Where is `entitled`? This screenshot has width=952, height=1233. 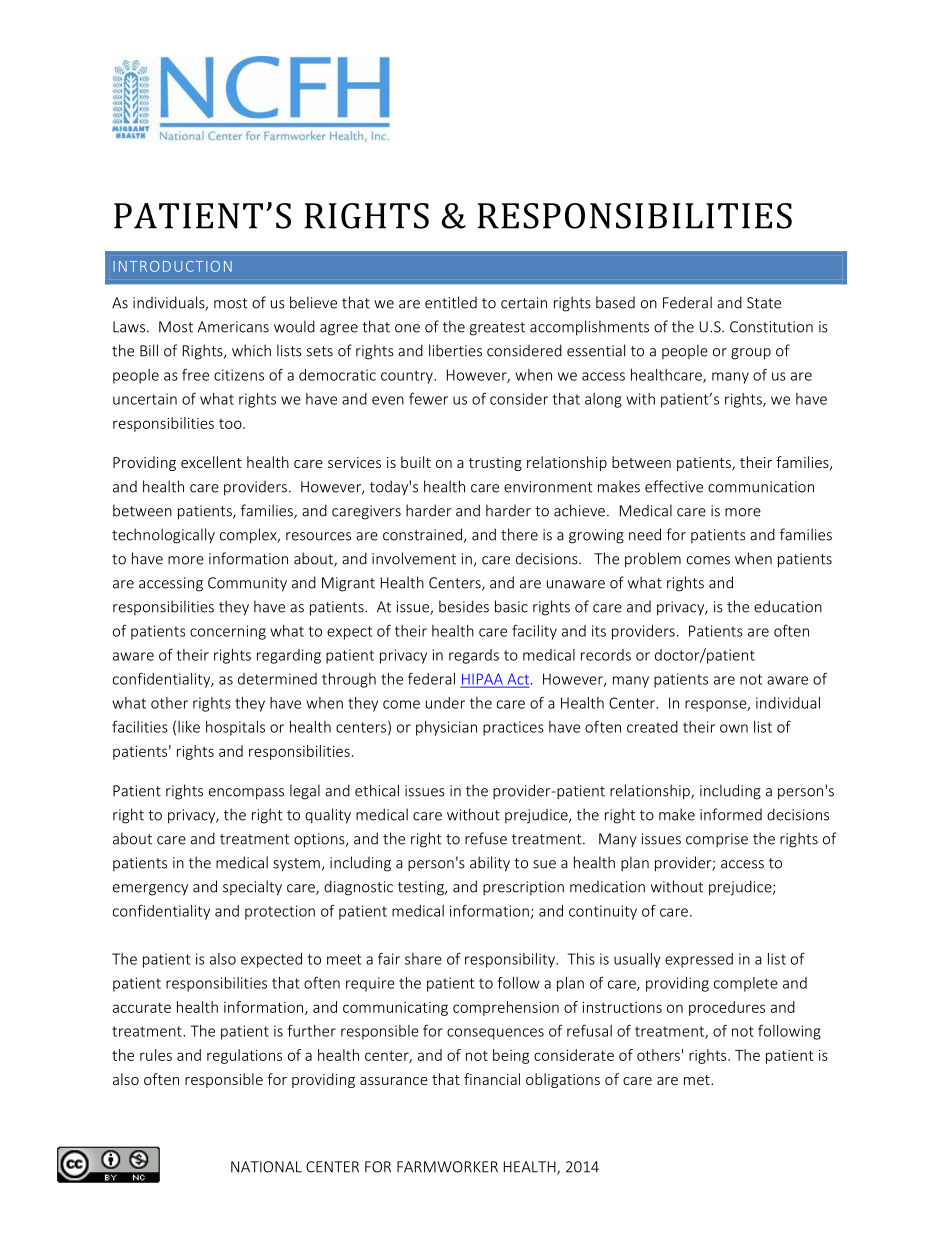 entitled is located at coordinates (451, 302).
